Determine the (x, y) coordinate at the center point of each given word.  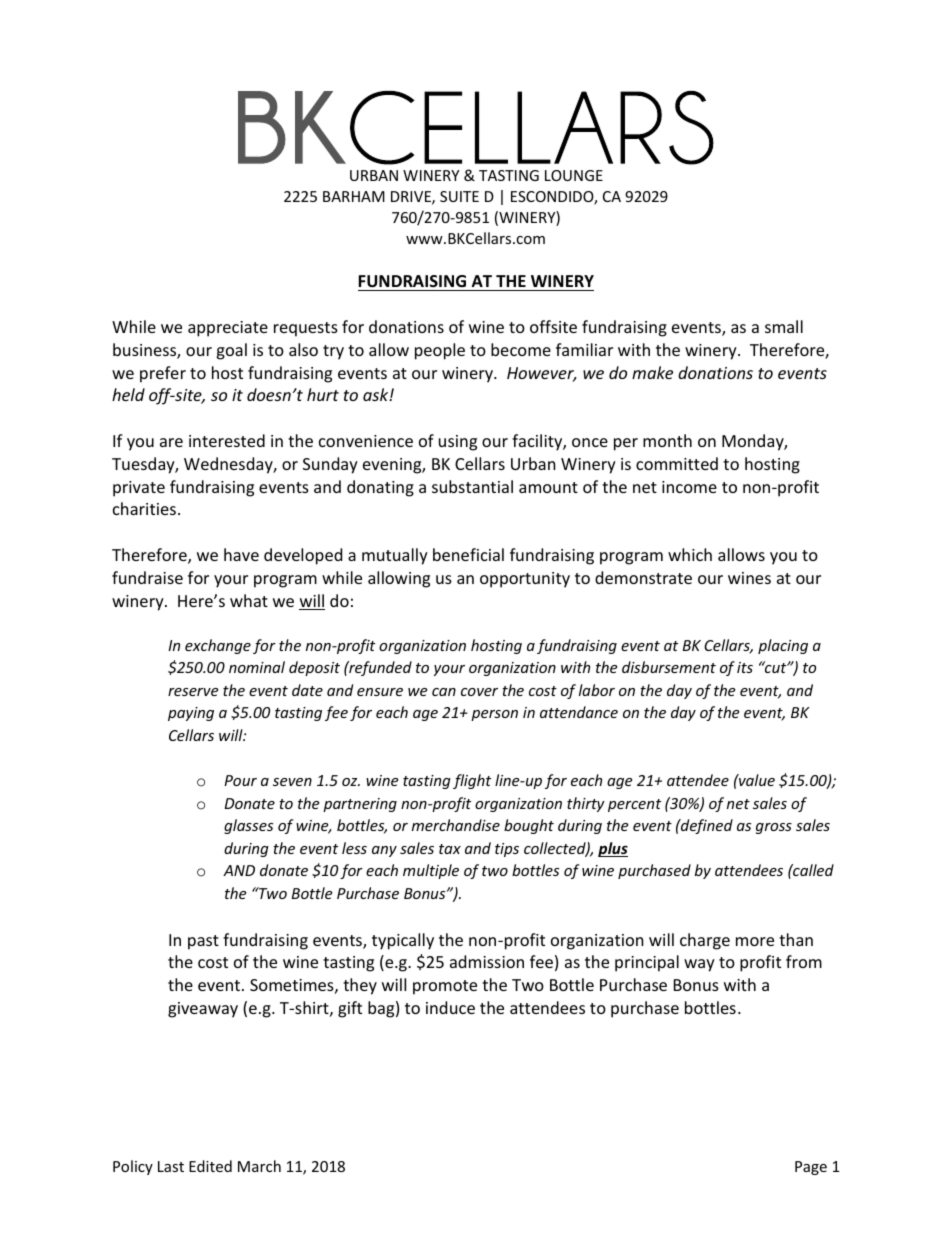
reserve (193, 692)
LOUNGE (574, 175)
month (667, 440)
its (745, 667)
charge (705, 941)
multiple (431, 871)
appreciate (228, 329)
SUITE (459, 196)
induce (450, 1007)
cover (479, 692)
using (458, 443)
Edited (210, 1166)
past (203, 942)
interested (227, 440)
